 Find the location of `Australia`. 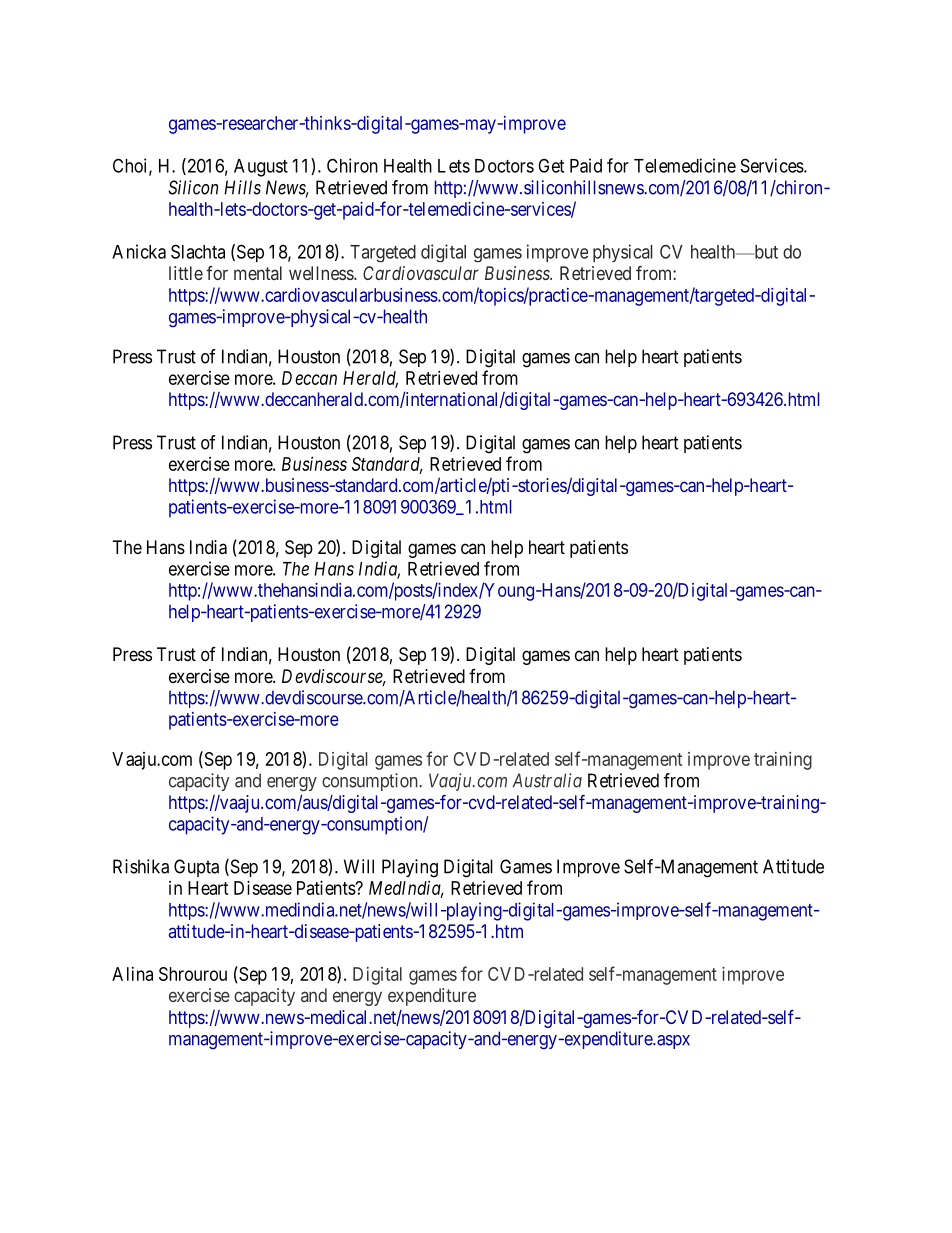

Australia is located at coordinates (547, 780).
